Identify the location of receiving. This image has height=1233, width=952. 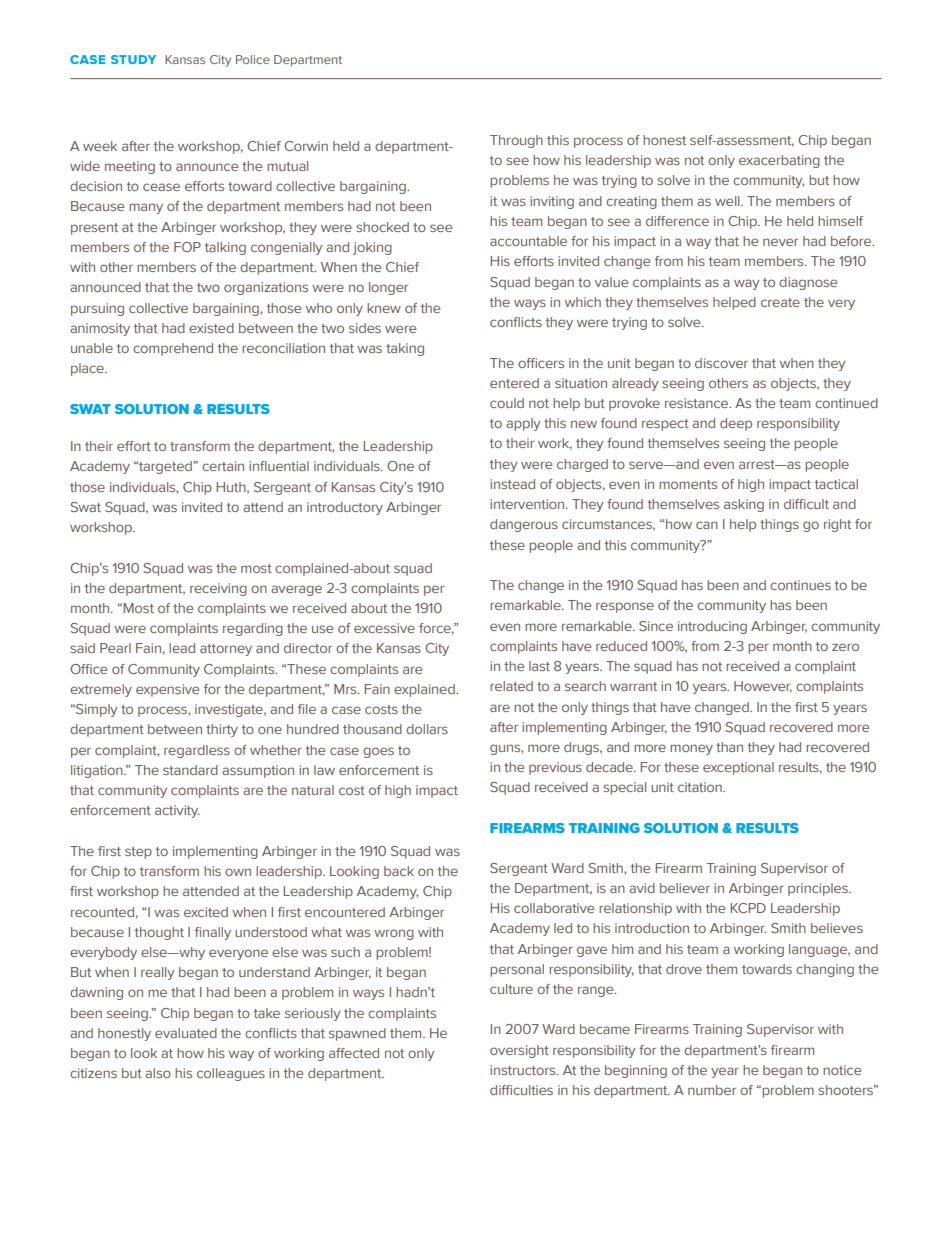
(218, 589).
